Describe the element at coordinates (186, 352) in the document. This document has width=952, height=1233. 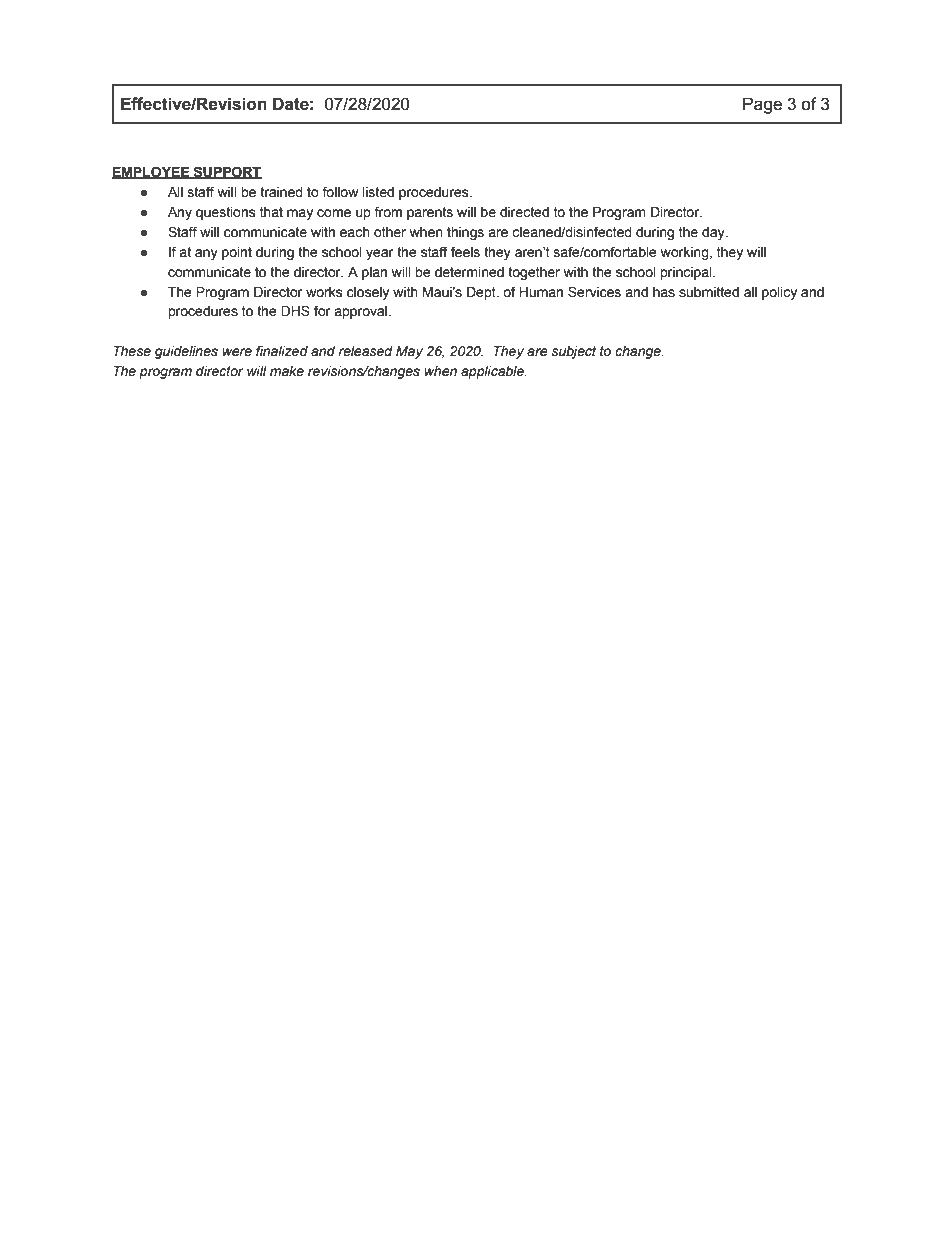
I see `guidelines` at that location.
